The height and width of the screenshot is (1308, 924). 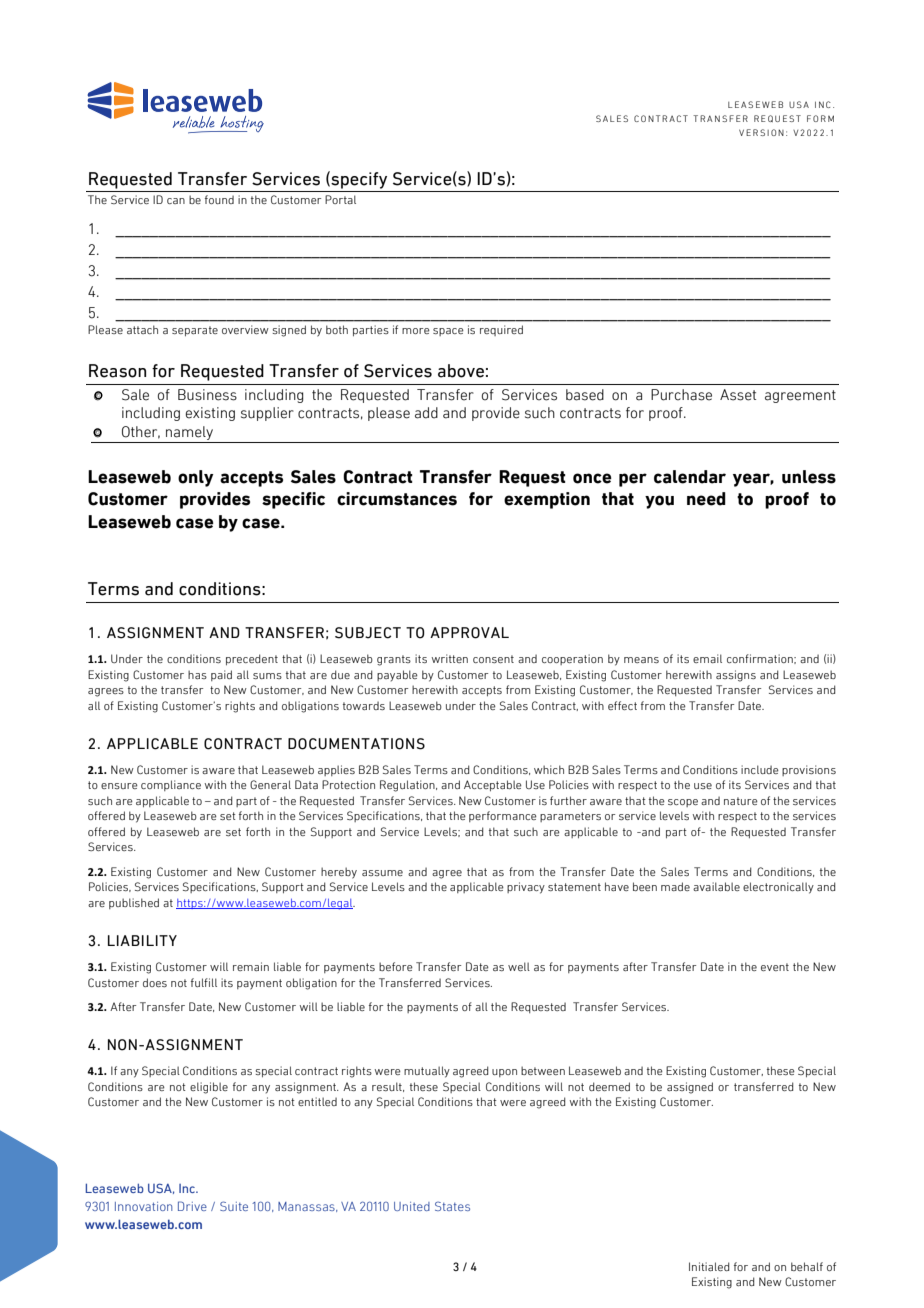 What do you see at coordinates (340, 199) in the screenshot?
I see `Portal` at bounding box center [340, 199].
